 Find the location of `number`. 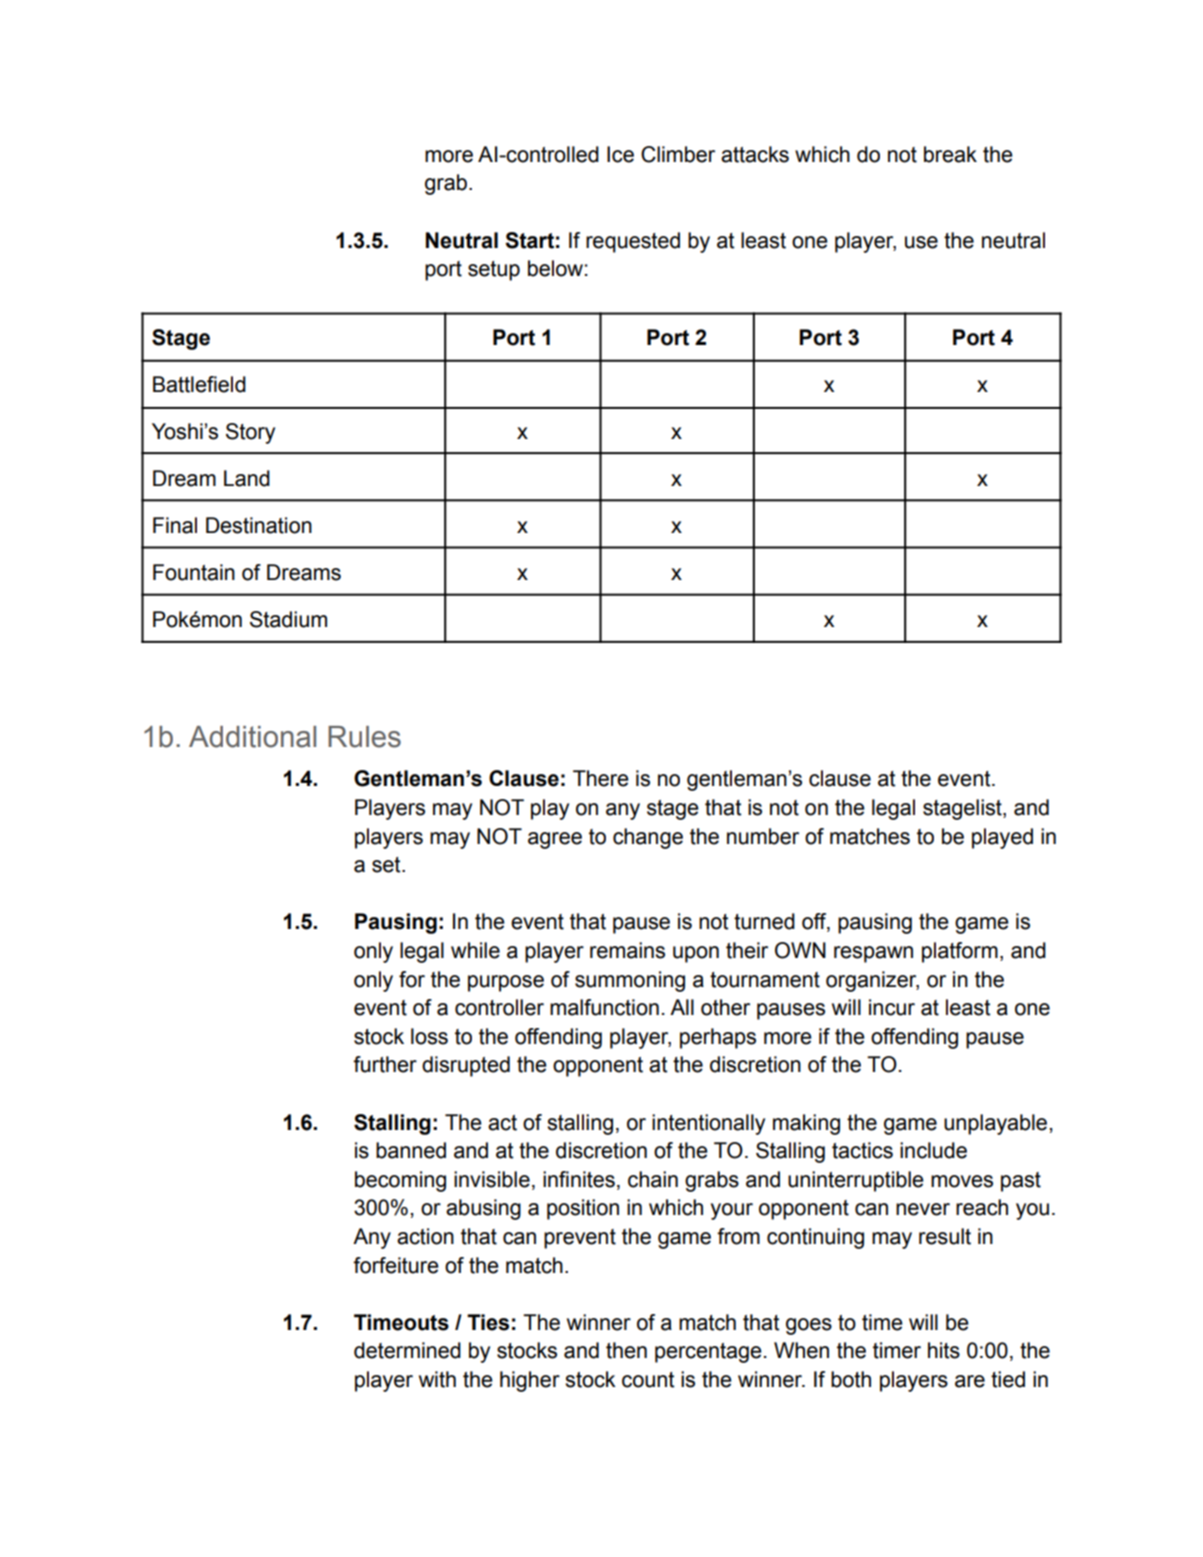

number is located at coordinates (763, 836).
